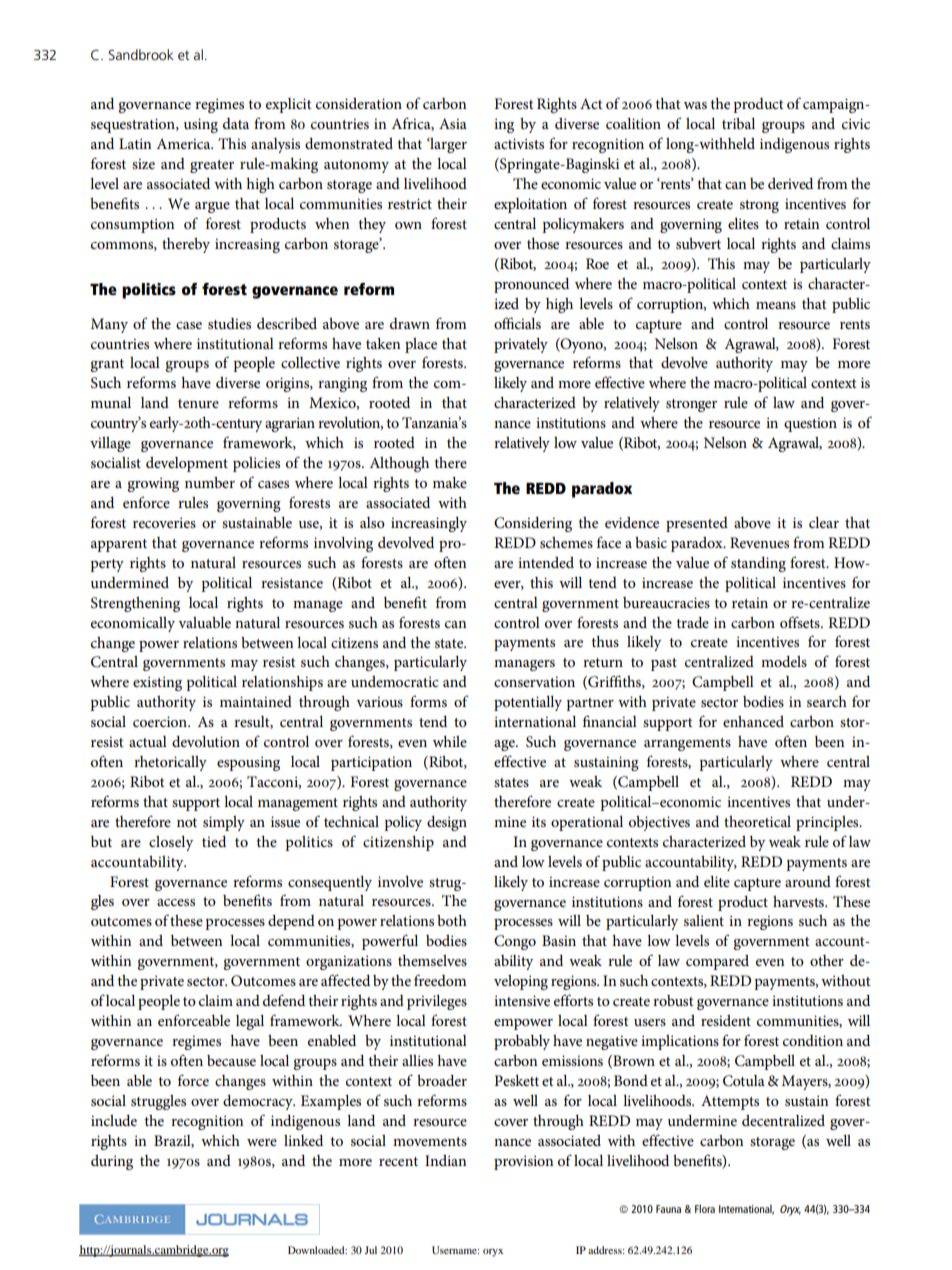 The width and height of the image is (952, 1270). What do you see at coordinates (534, 681) in the image?
I see `conservation` at bounding box center [534, 681].
